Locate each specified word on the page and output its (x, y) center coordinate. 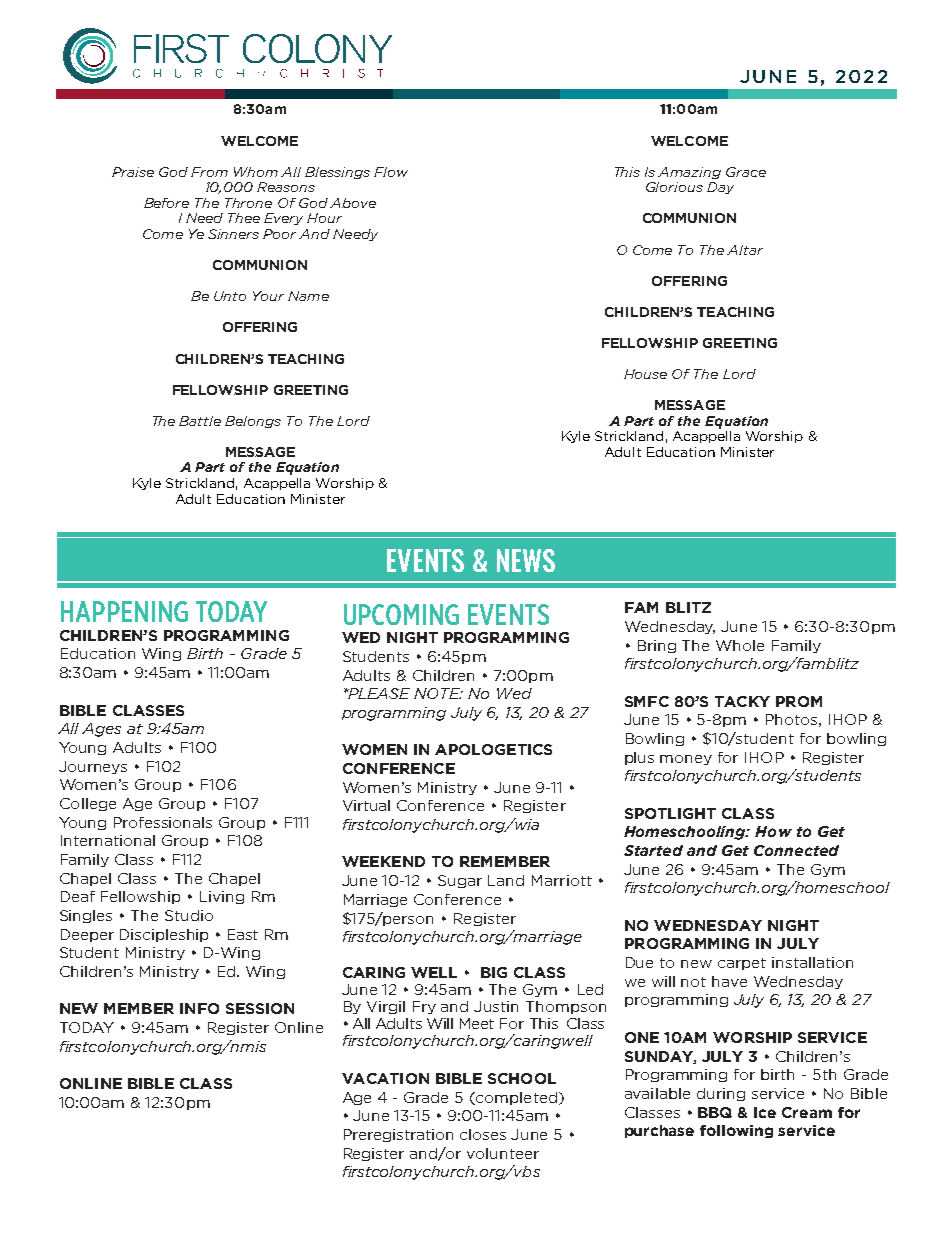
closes (483, 1134)
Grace (746, 172)
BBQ (715, 1112)
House (645, 374)
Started (653, 850)
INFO (199, 1008)
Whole (740, 645)
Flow (391, 172)
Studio (189, 915)
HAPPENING (124, 611)
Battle (200, 421)
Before (166, 203)
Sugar (460, 881)
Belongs (253, 422)
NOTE (438, 693)
